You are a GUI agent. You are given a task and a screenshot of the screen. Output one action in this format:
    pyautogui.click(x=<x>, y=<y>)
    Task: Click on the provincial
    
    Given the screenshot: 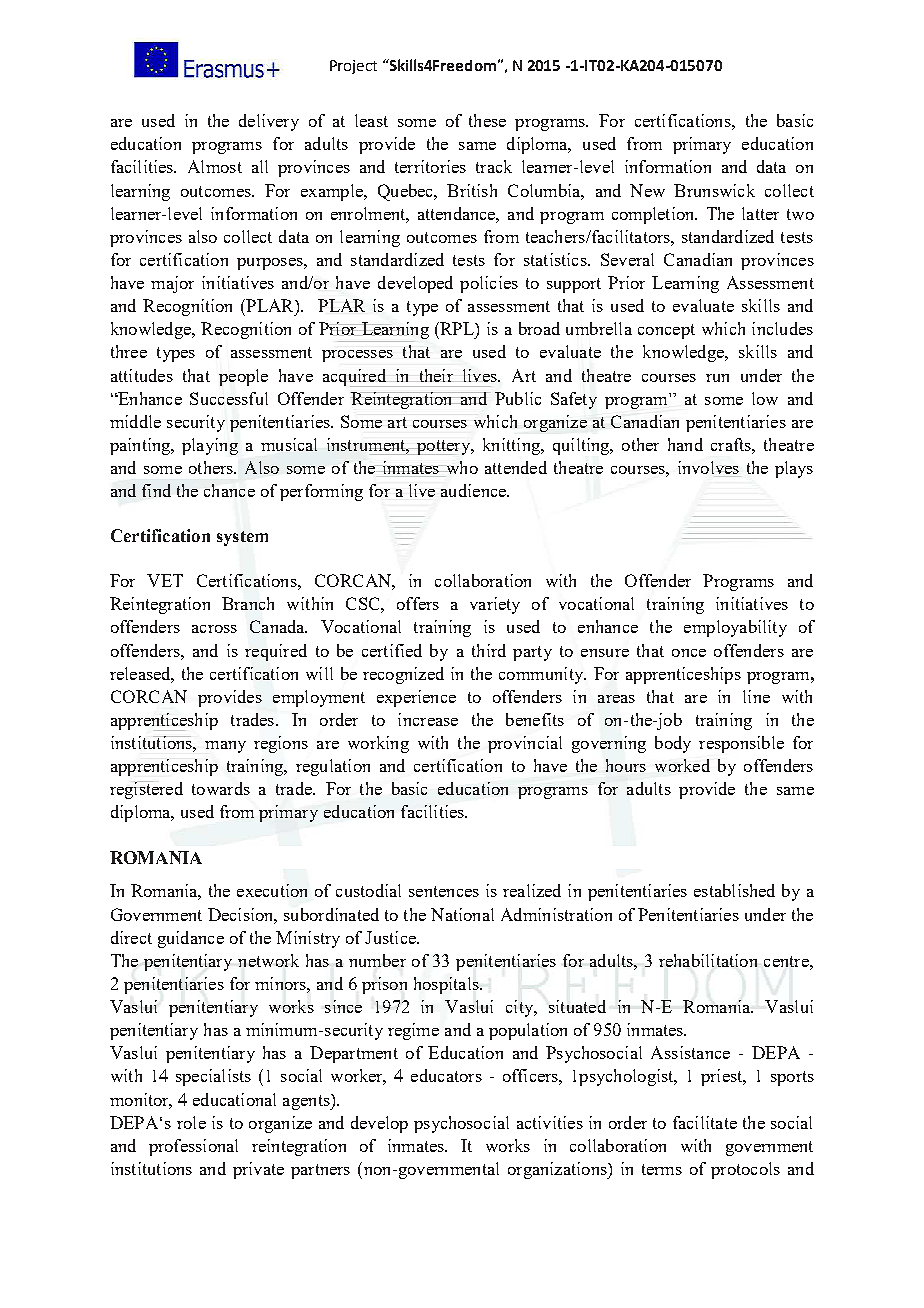 What is the action you would take?
    pyautogui.click(x=525, y=744)
